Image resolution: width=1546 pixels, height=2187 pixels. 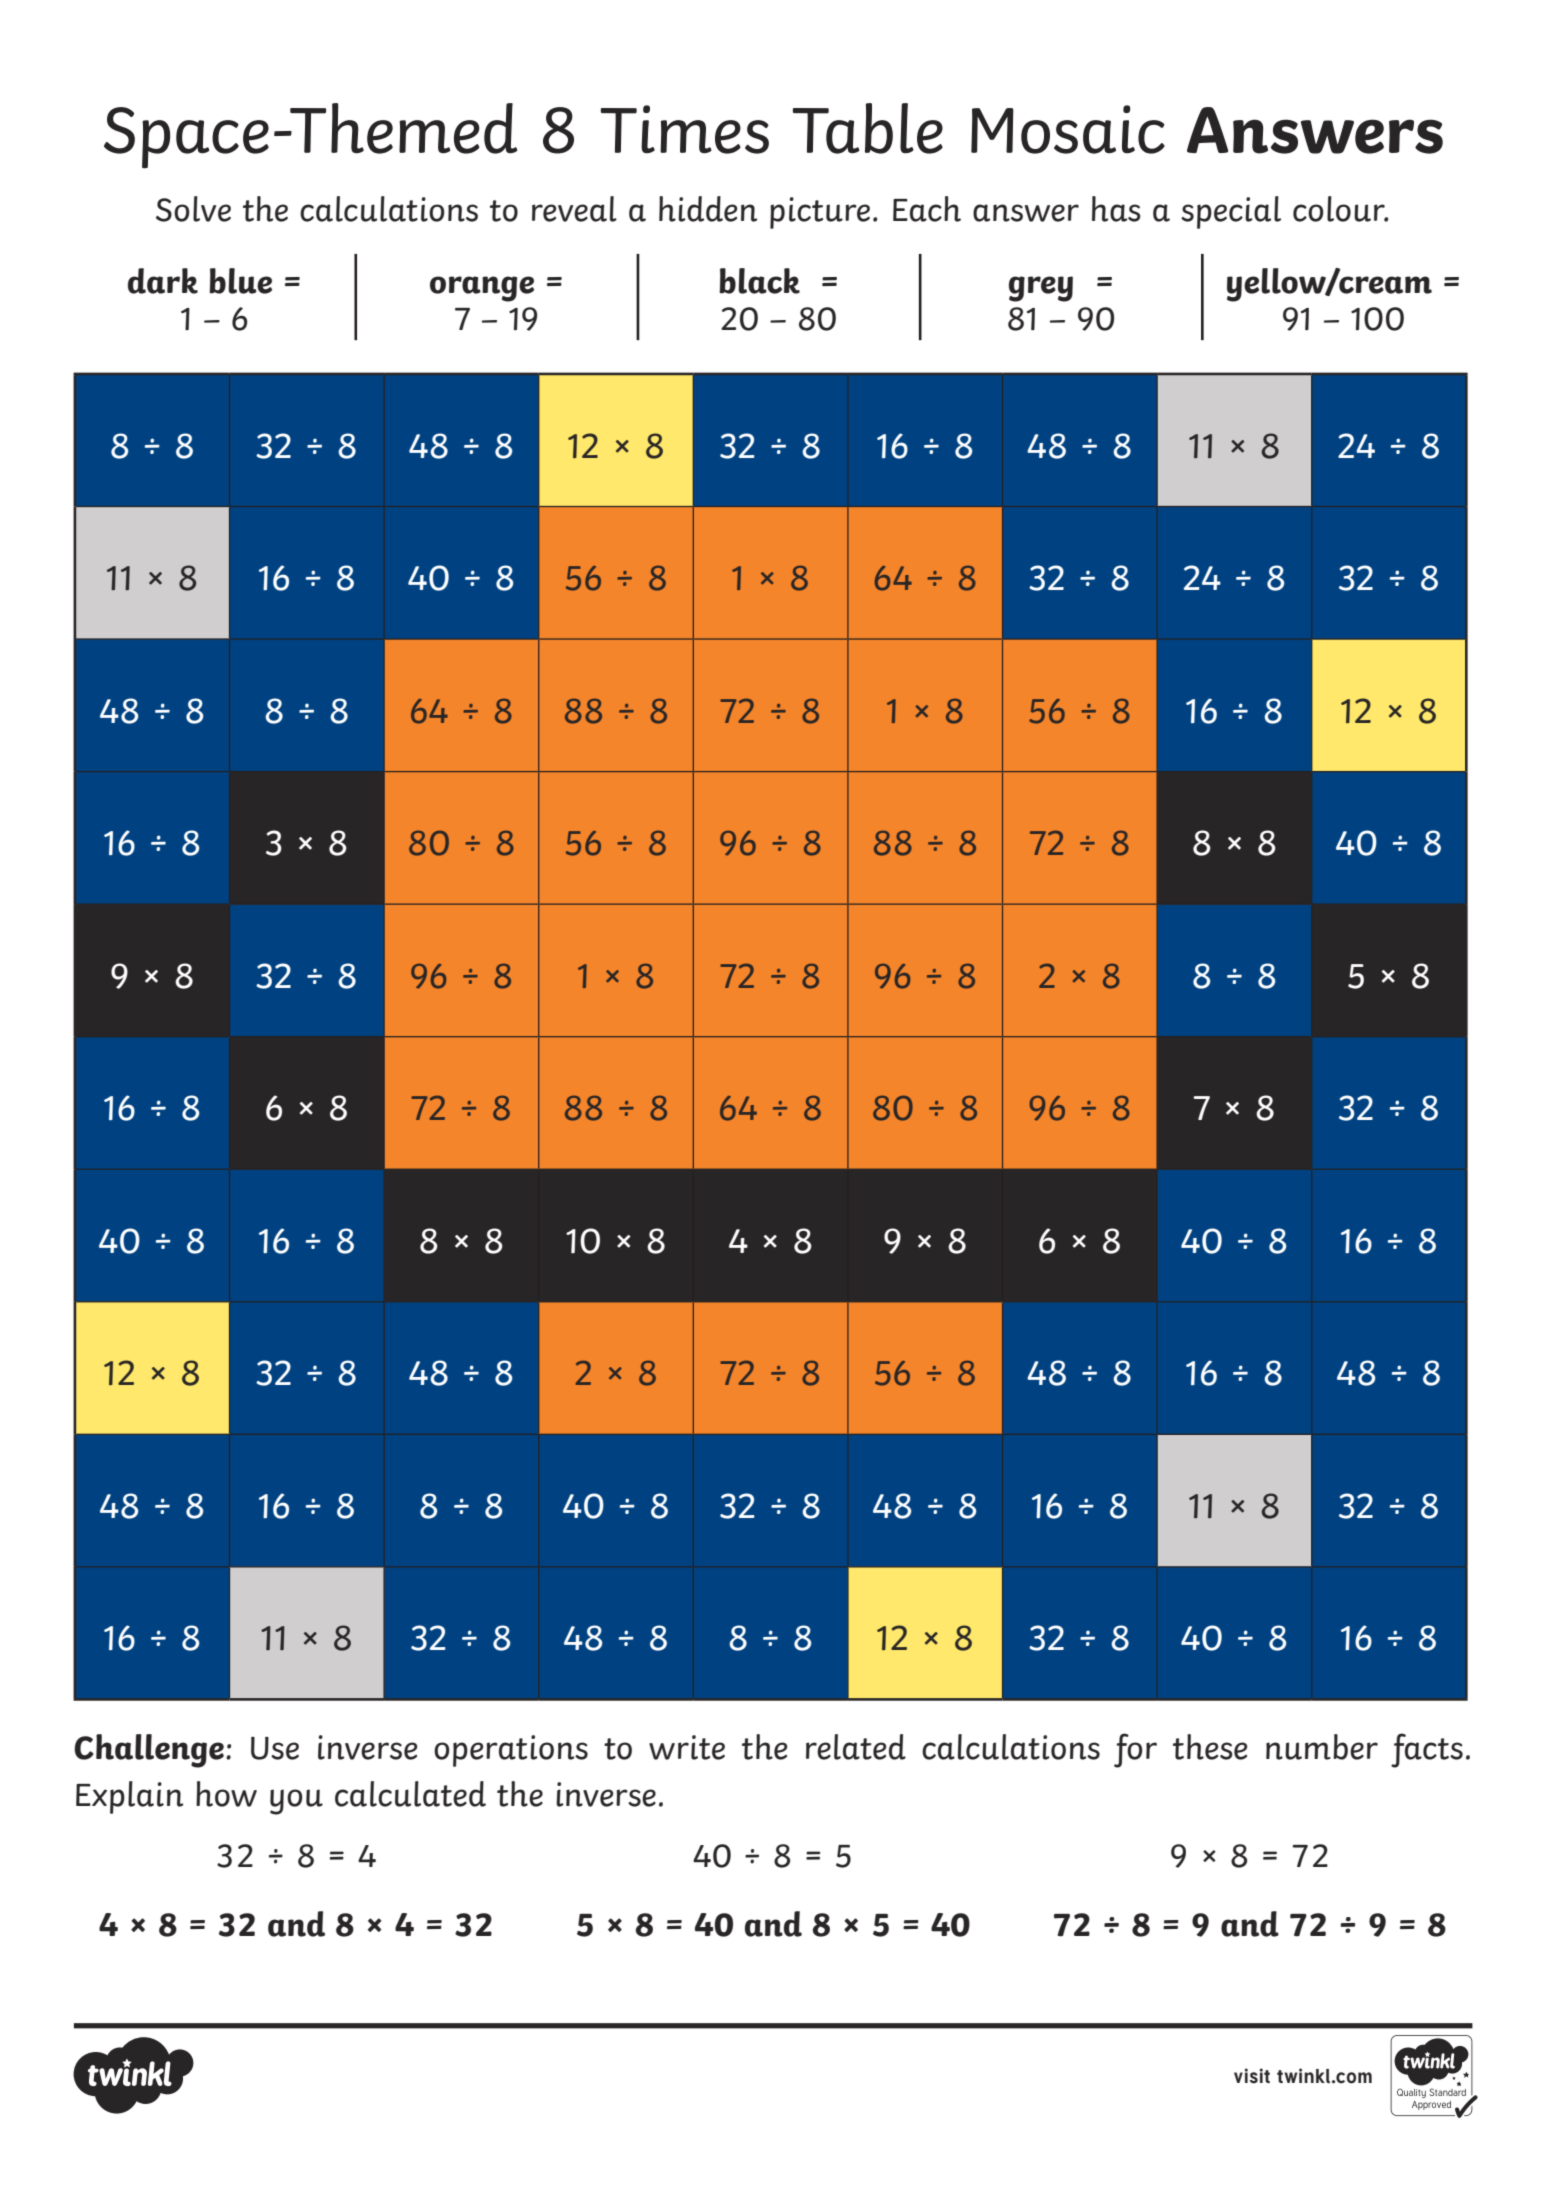 What do you see at coordinates (856, 1747) in the page?
I see `related` at bounding box center [856, 1747].
